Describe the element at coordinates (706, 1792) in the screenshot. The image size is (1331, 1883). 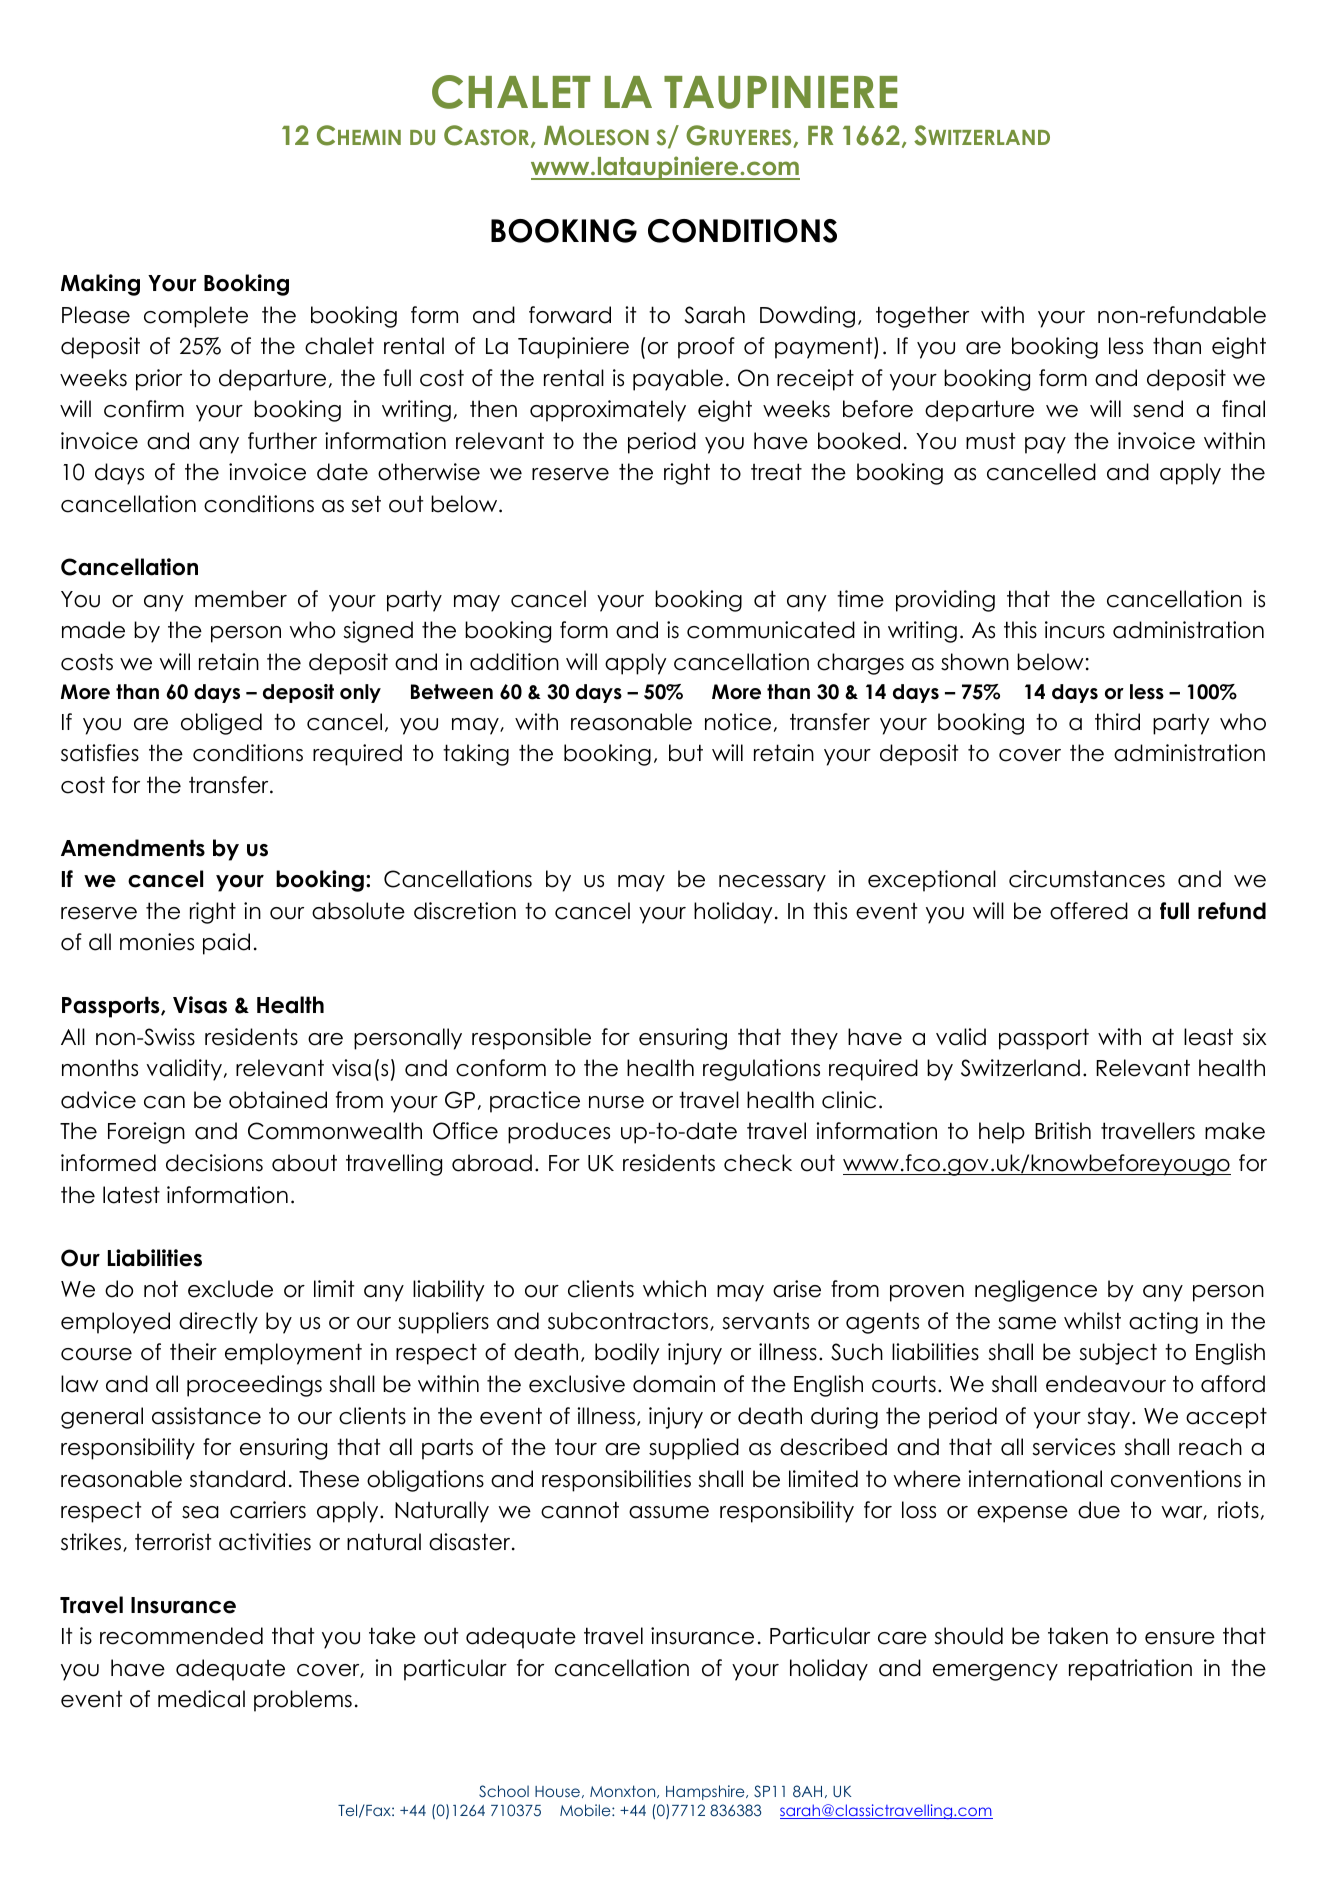
I see `Hampshire` at that location.
